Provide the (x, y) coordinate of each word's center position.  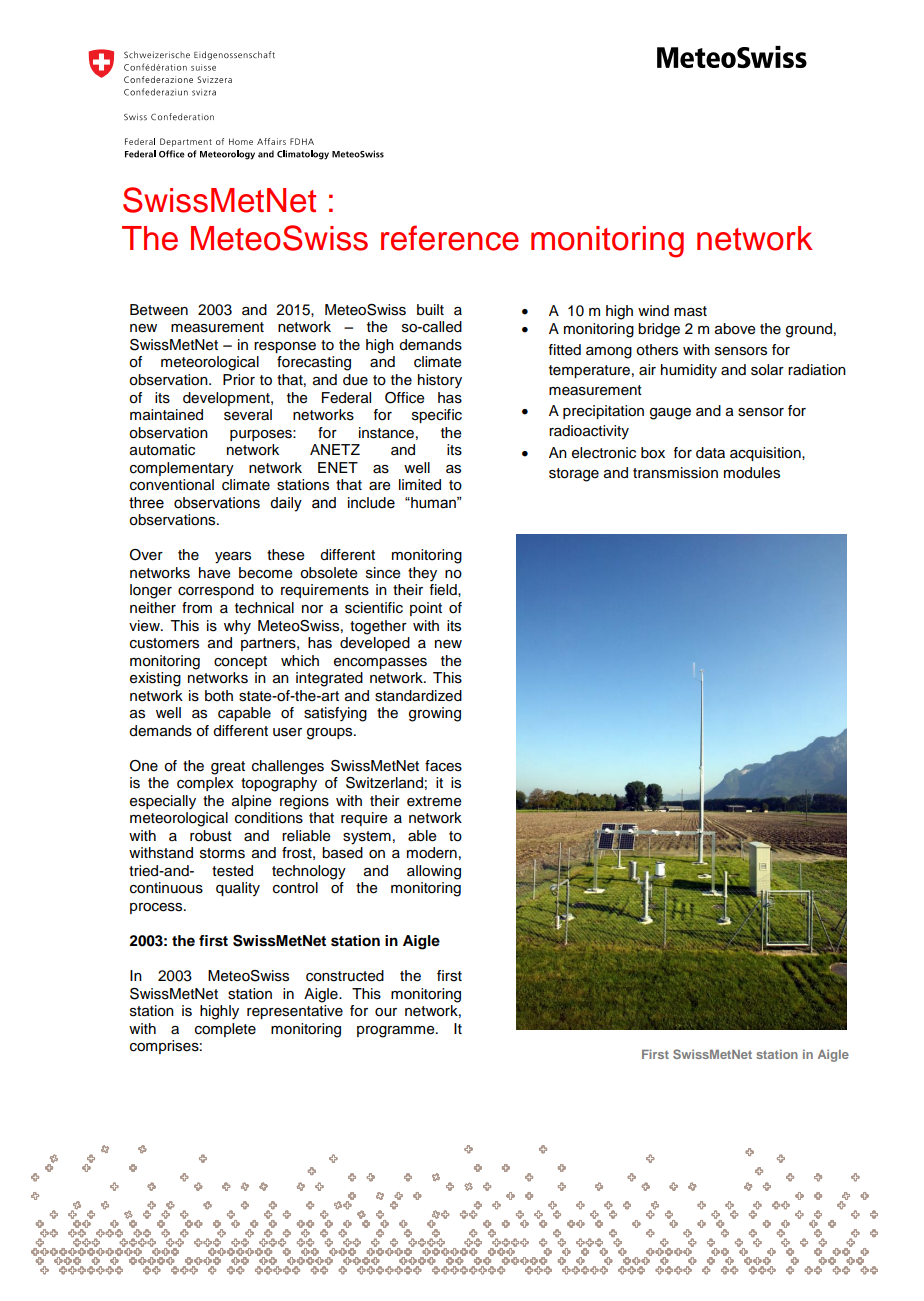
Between (159, 310)
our (386, 1012)
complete (225, 1030)
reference (450, 238)
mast (690, 311)
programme (397, 1032)
